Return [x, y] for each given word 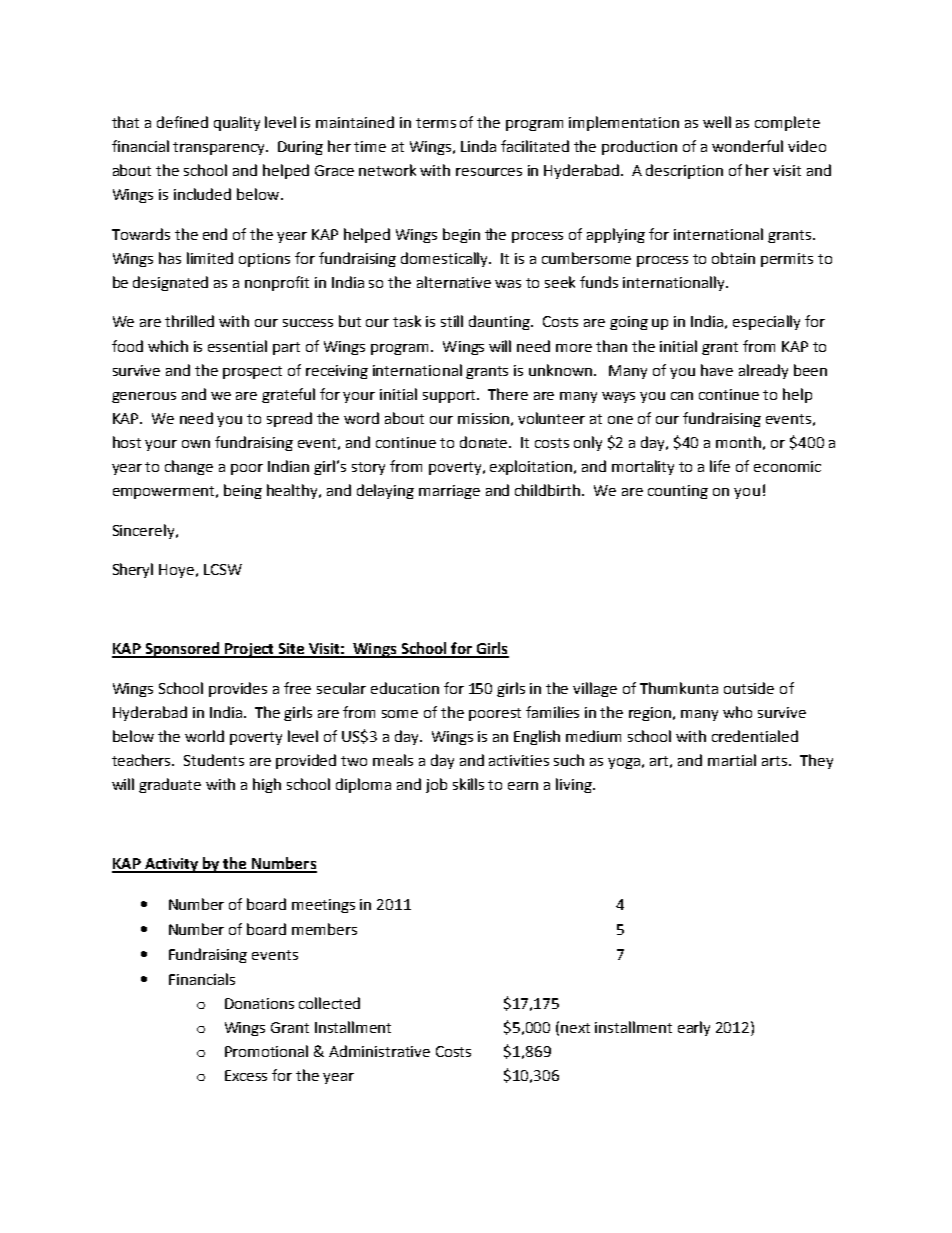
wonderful [747, 146]
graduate [170, 785]
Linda [478, 146]
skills [468, 784]
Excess [246, 1075]
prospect [252, 372]
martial [732, 760]
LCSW [223, 569]
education [405, 688]
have [717, 370]
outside [749, 688]
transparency [220, 148]
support [451, 396]
